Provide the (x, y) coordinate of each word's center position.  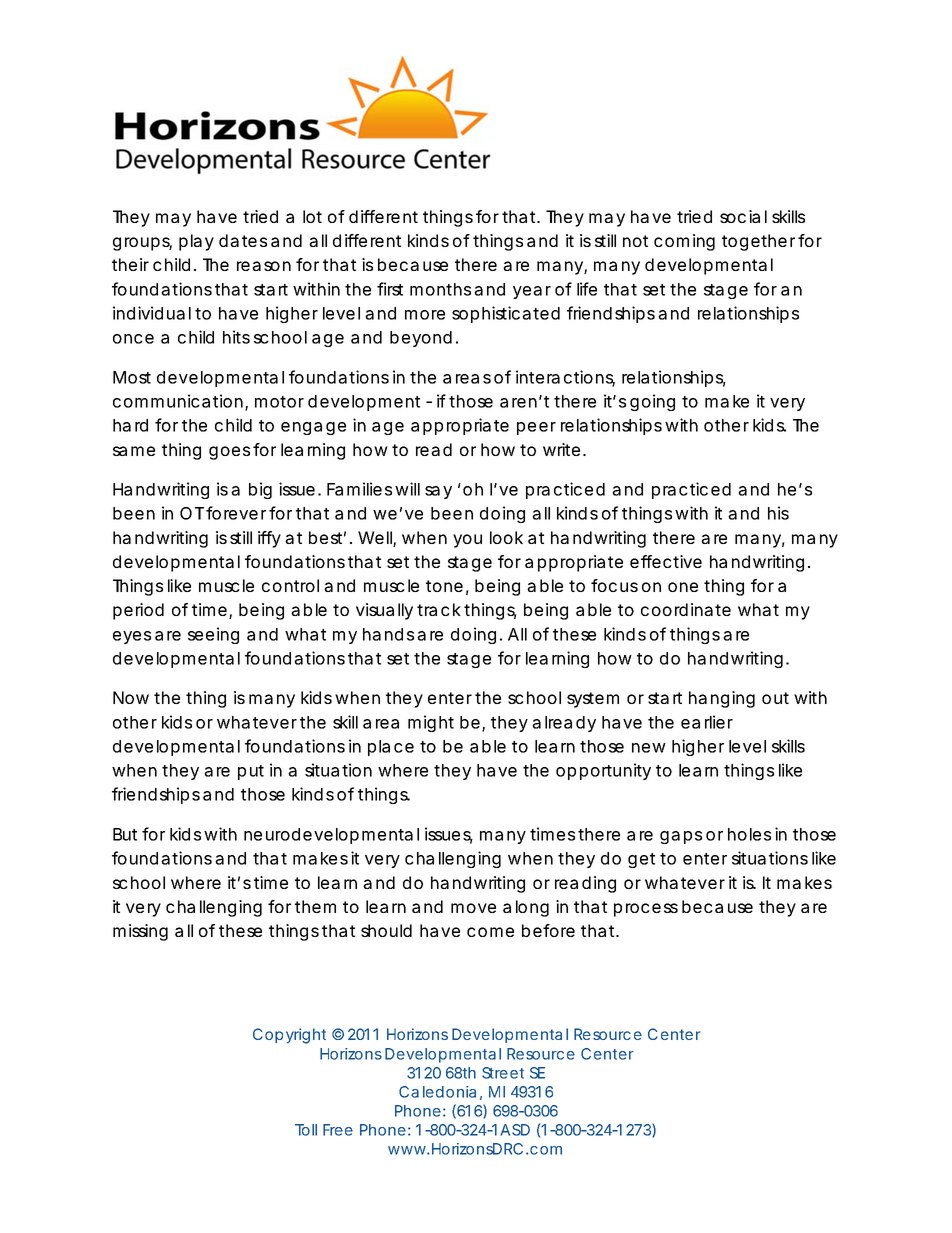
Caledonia (437, 1092)
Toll (306, 1130)
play (196, 242)
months (440, 289)
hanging (722, 699)
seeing (213, 635)
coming (684, 242)
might (431, 723)
